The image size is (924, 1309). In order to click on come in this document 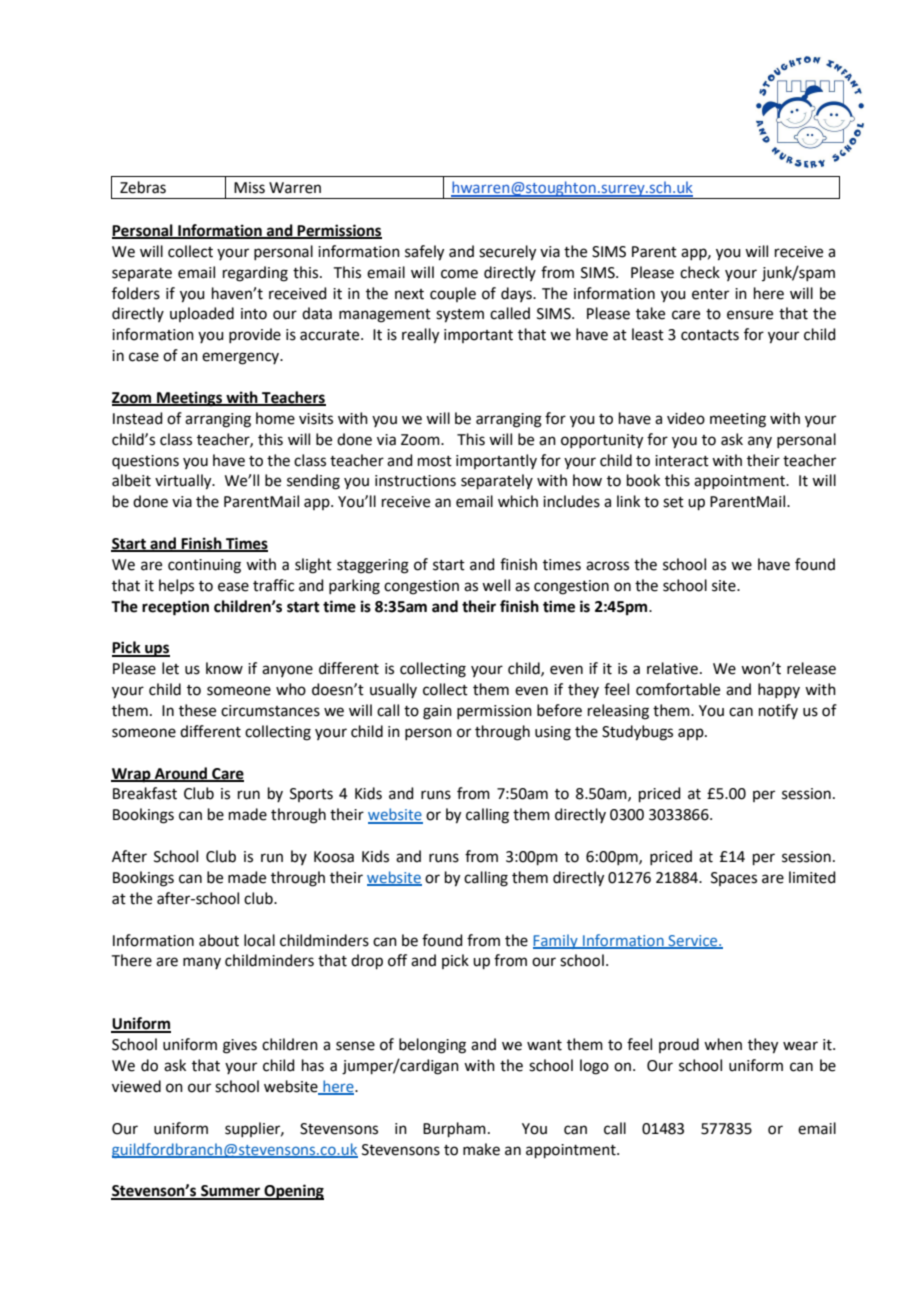, I will do `click(459, 274)`.
